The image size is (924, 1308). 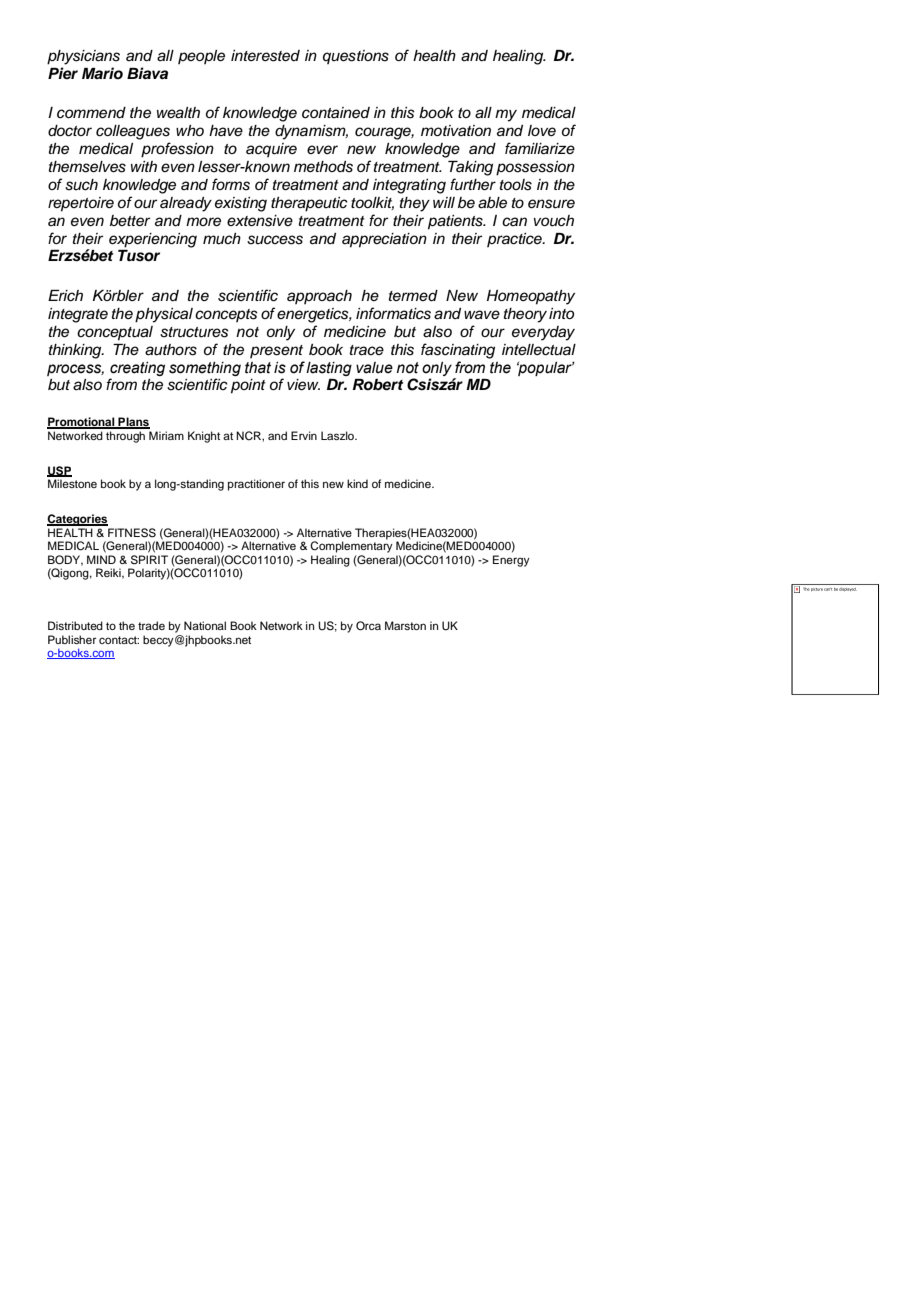 What do you see at coordinates (356, 57) in the document?
I see `questions` at bounding box center [356, 57].
